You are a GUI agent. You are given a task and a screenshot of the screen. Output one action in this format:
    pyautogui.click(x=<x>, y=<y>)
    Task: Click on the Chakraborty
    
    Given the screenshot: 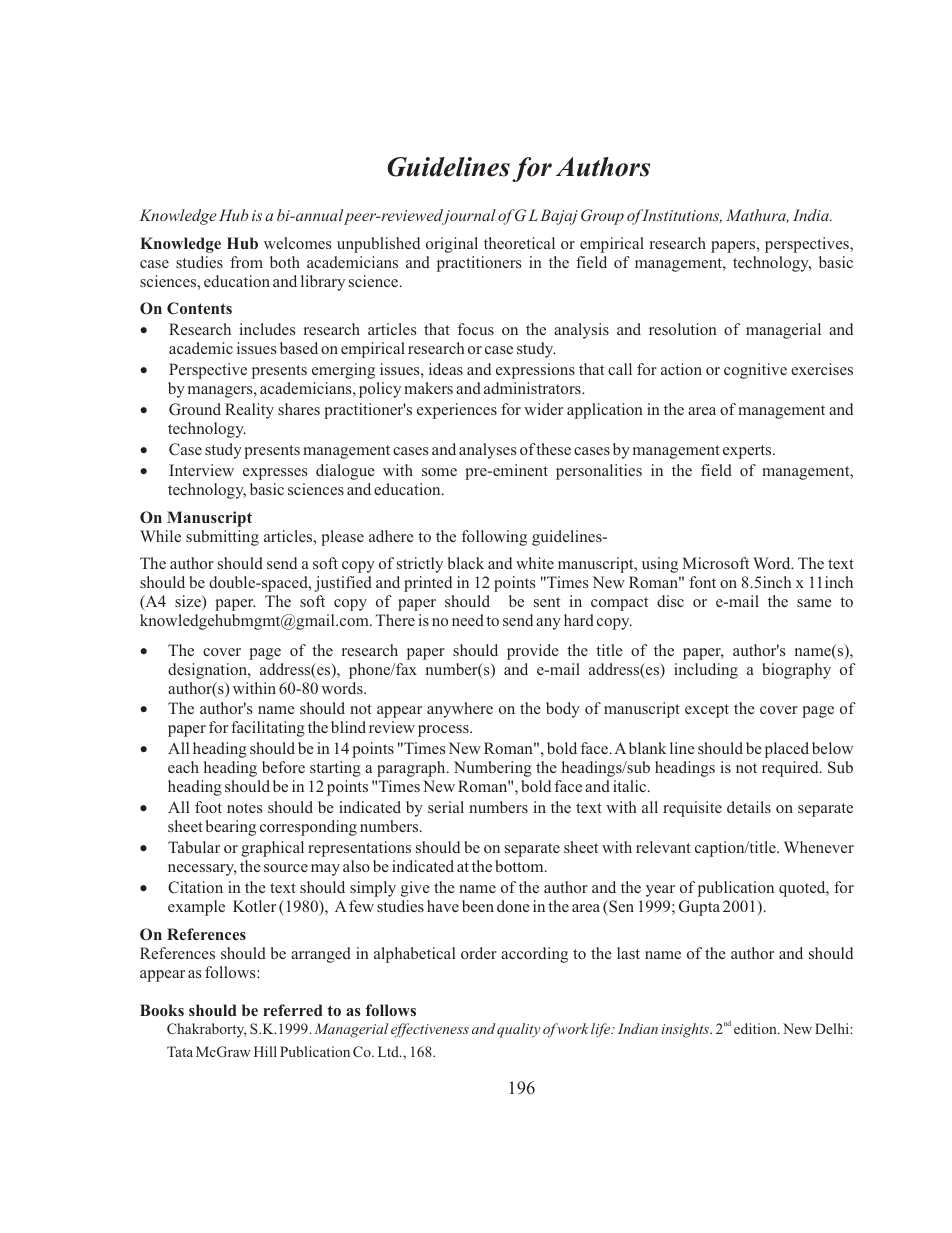 What is the action you would take?
    pyautogui.click(x=207, y=1030)
